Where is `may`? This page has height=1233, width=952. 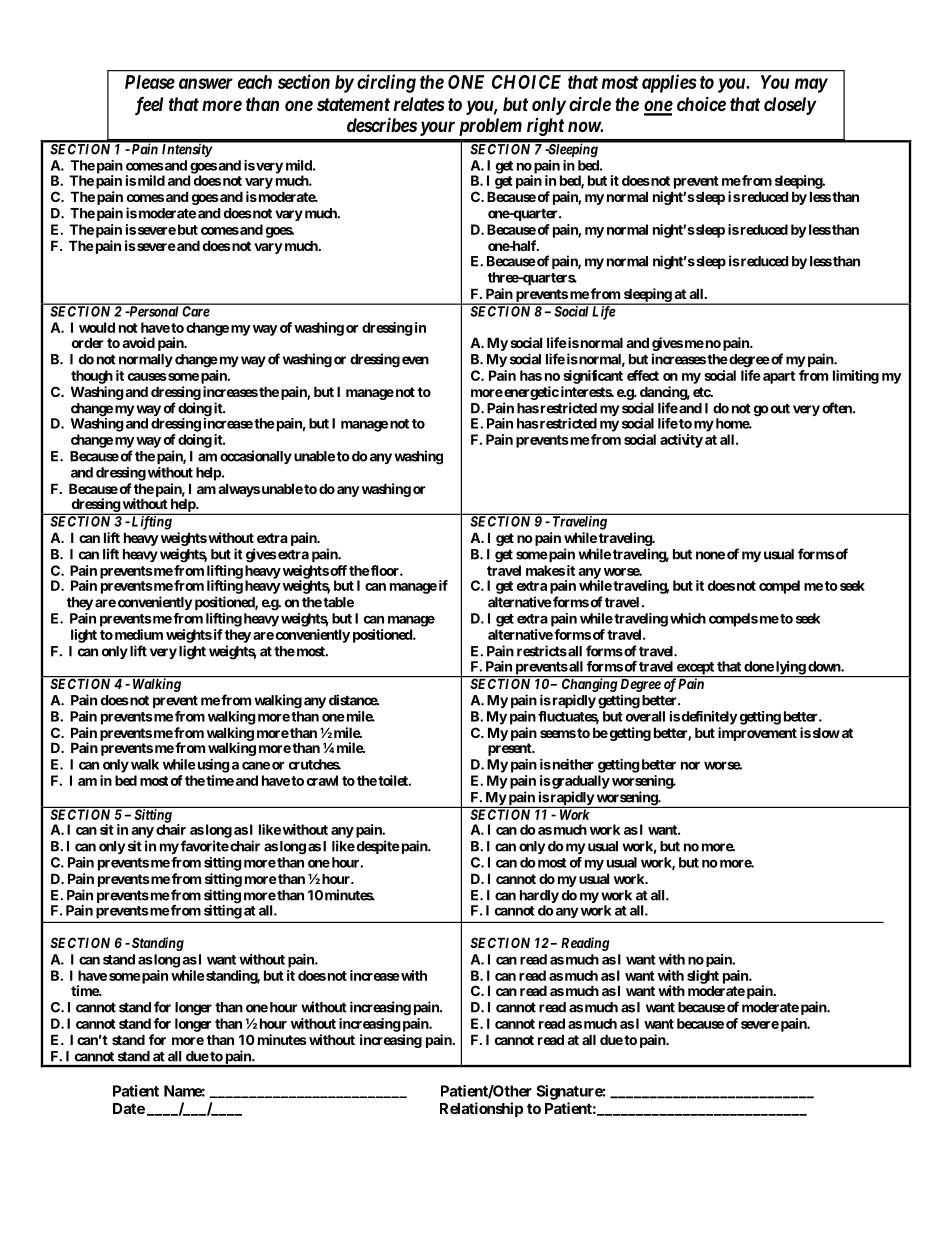 may is located at coordinates (811, 85).
